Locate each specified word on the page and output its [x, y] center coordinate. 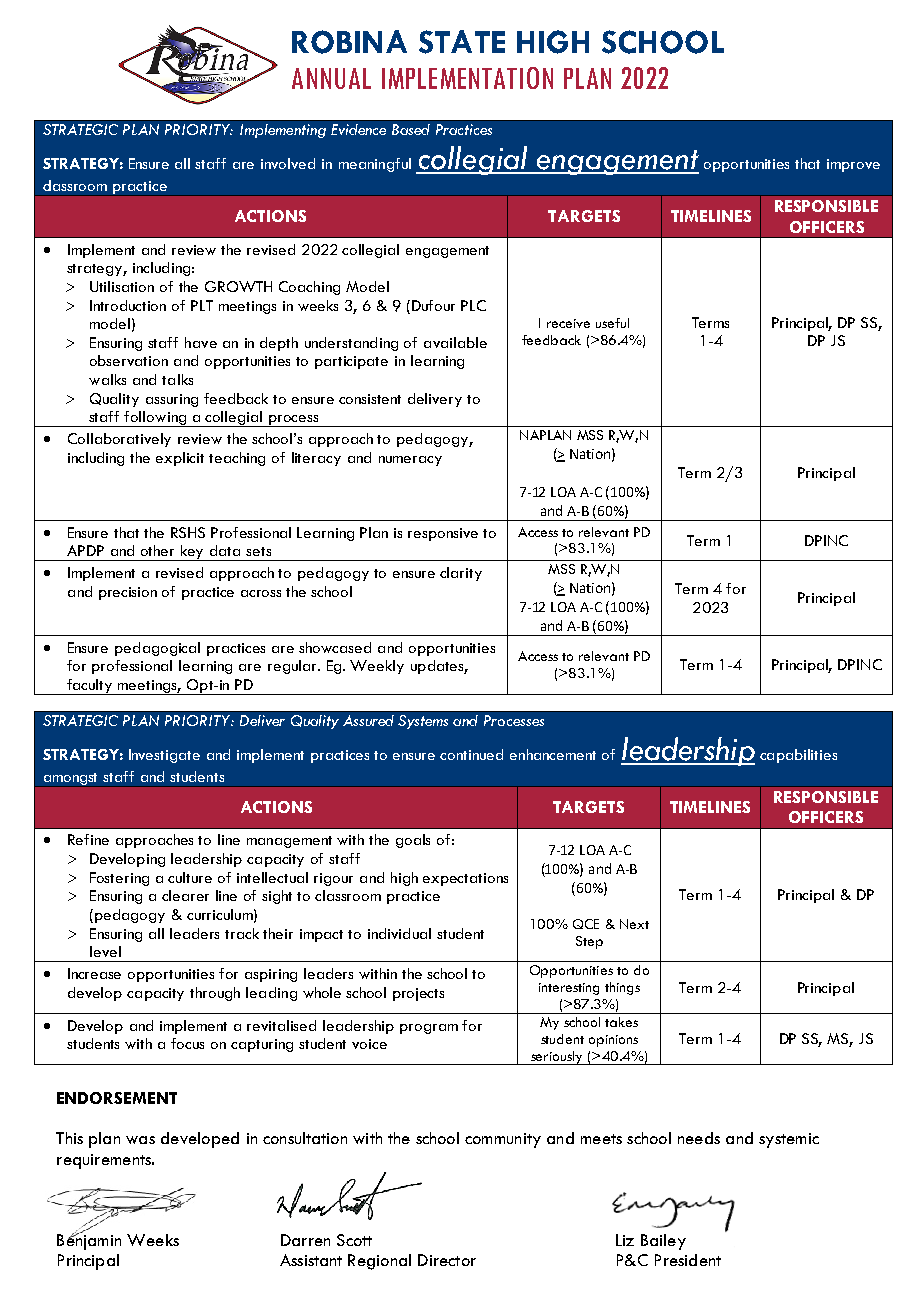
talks [177, 379]
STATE [462, 42]
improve [853, 165]
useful [612, 323]
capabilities [798, 756]
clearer [185, 895]
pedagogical [157, 649]
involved [288, 163]
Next [634, 924]
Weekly [377, 667]
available [455, 342]
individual [399, 933]
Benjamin [89, 1241]
